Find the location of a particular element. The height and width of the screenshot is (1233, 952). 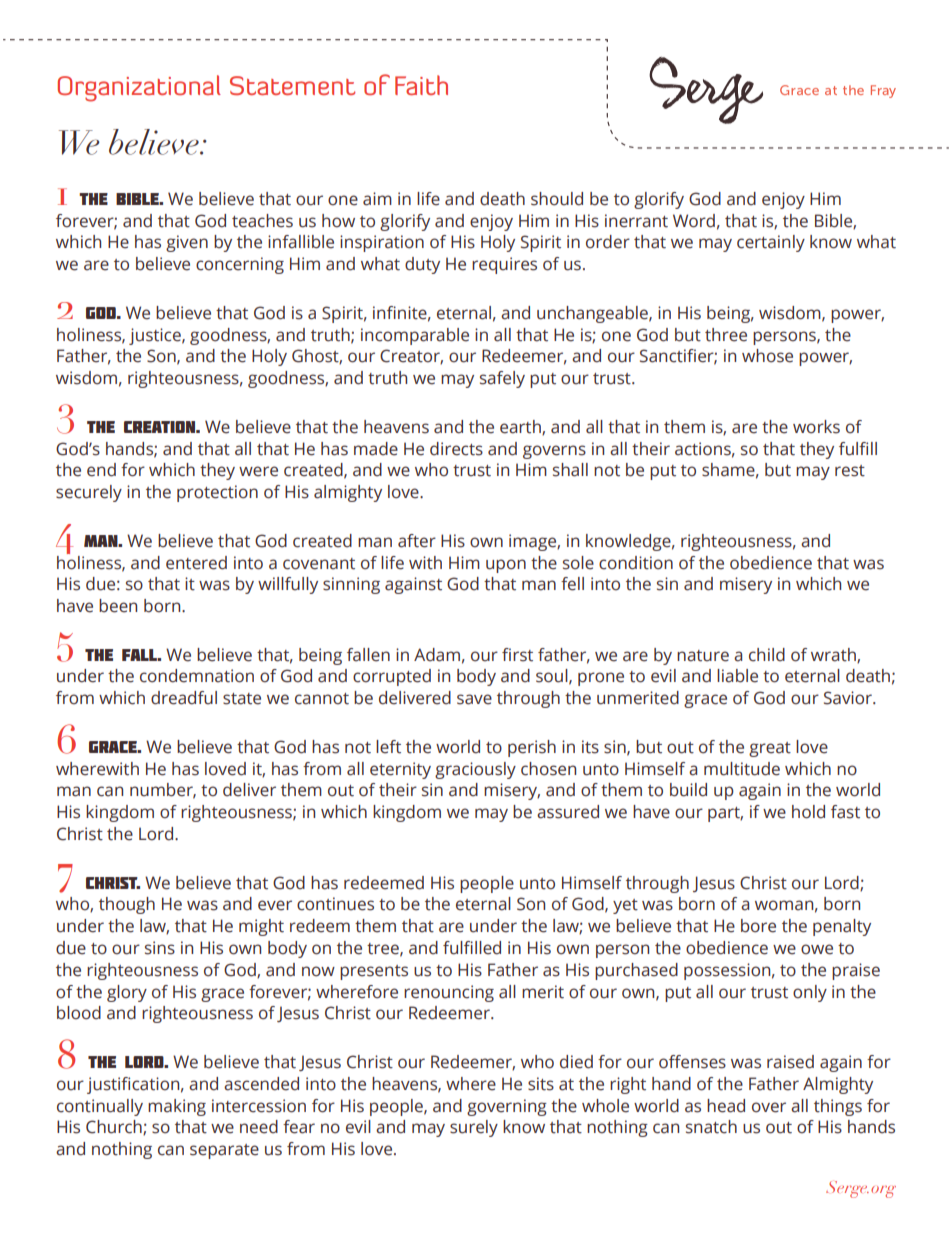

Word is located at coordinates (694, 221).
